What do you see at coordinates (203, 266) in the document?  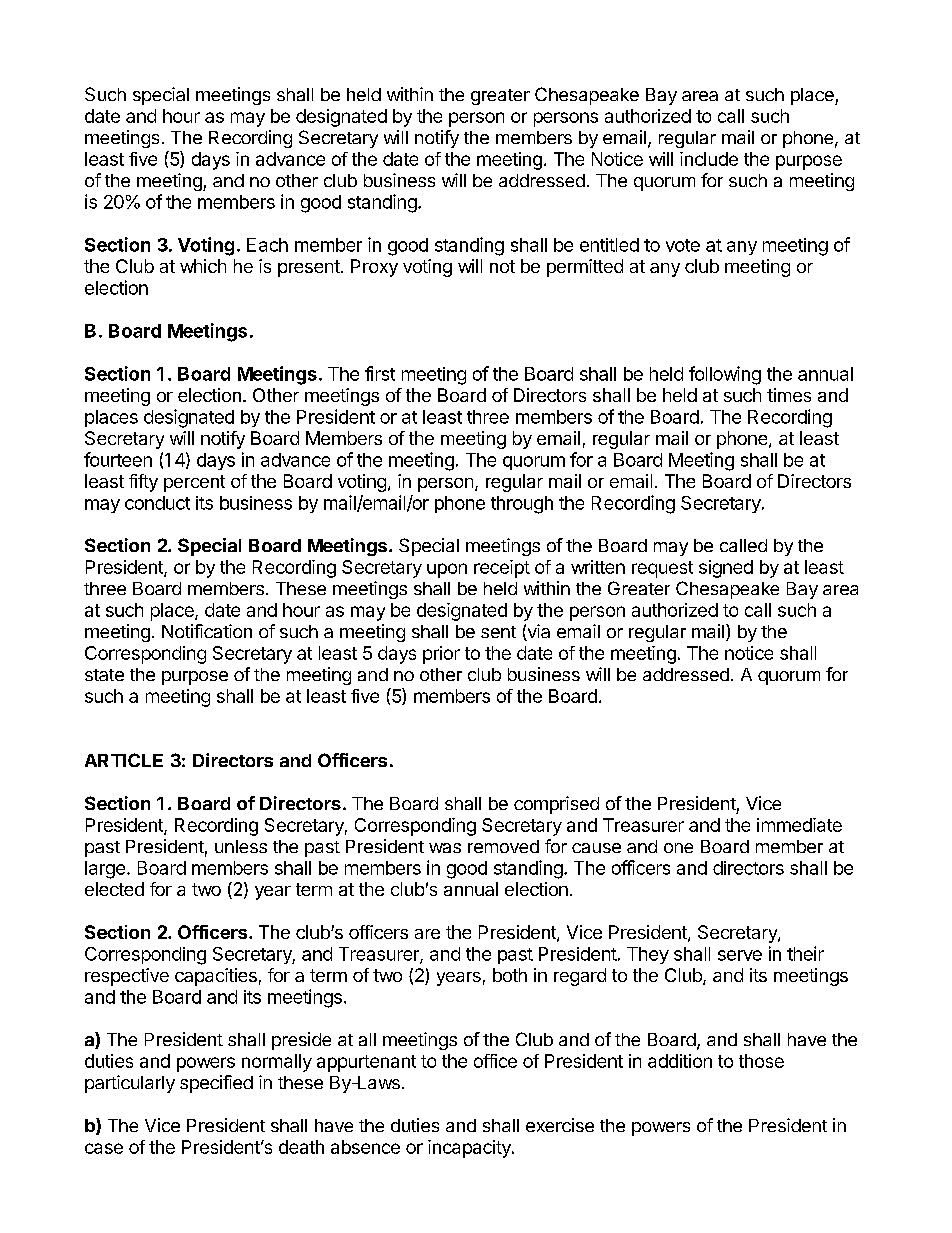 I see `which` at bounding box center [203, 266].
